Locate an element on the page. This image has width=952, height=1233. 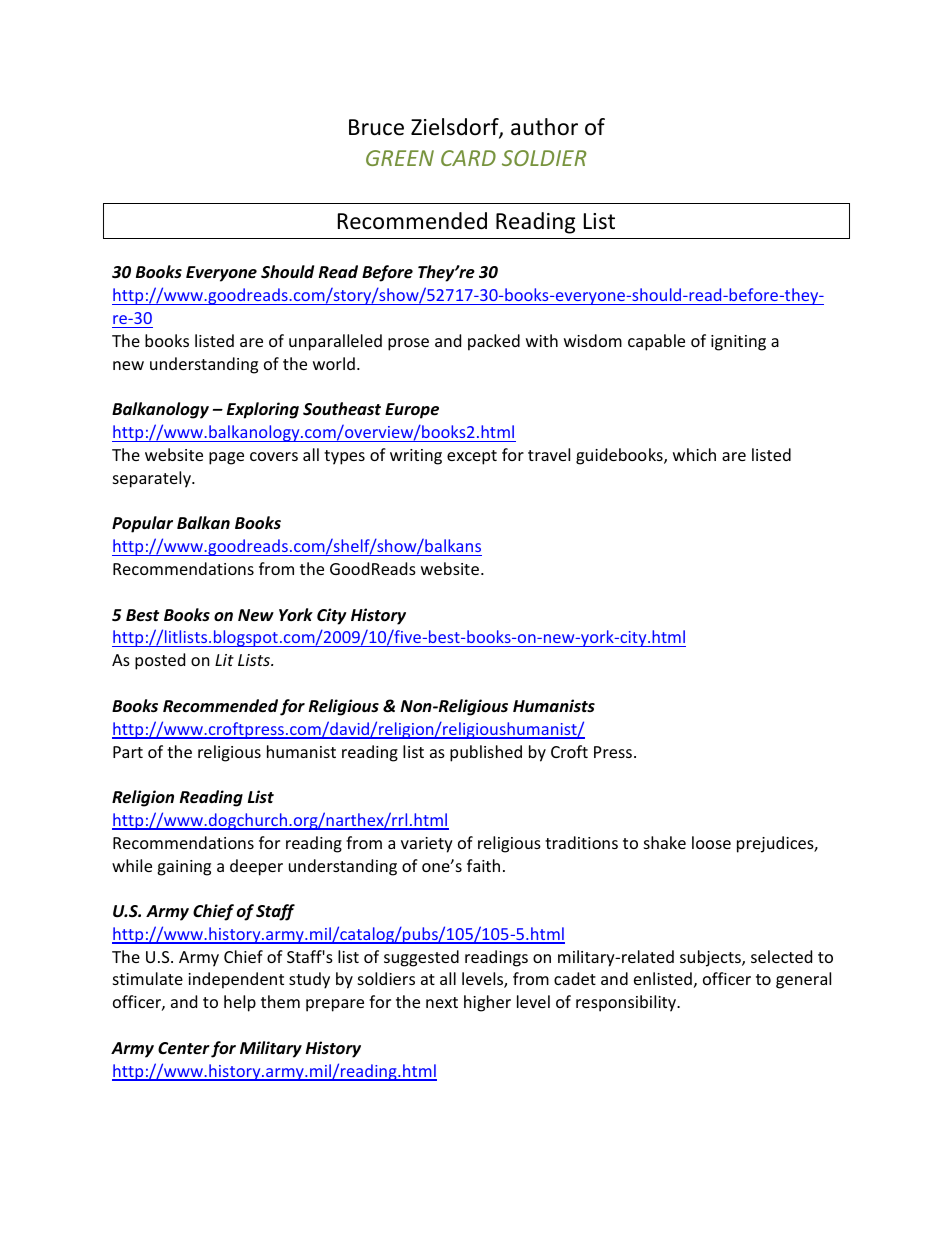
igniting is located at coordinates (738, 343).
